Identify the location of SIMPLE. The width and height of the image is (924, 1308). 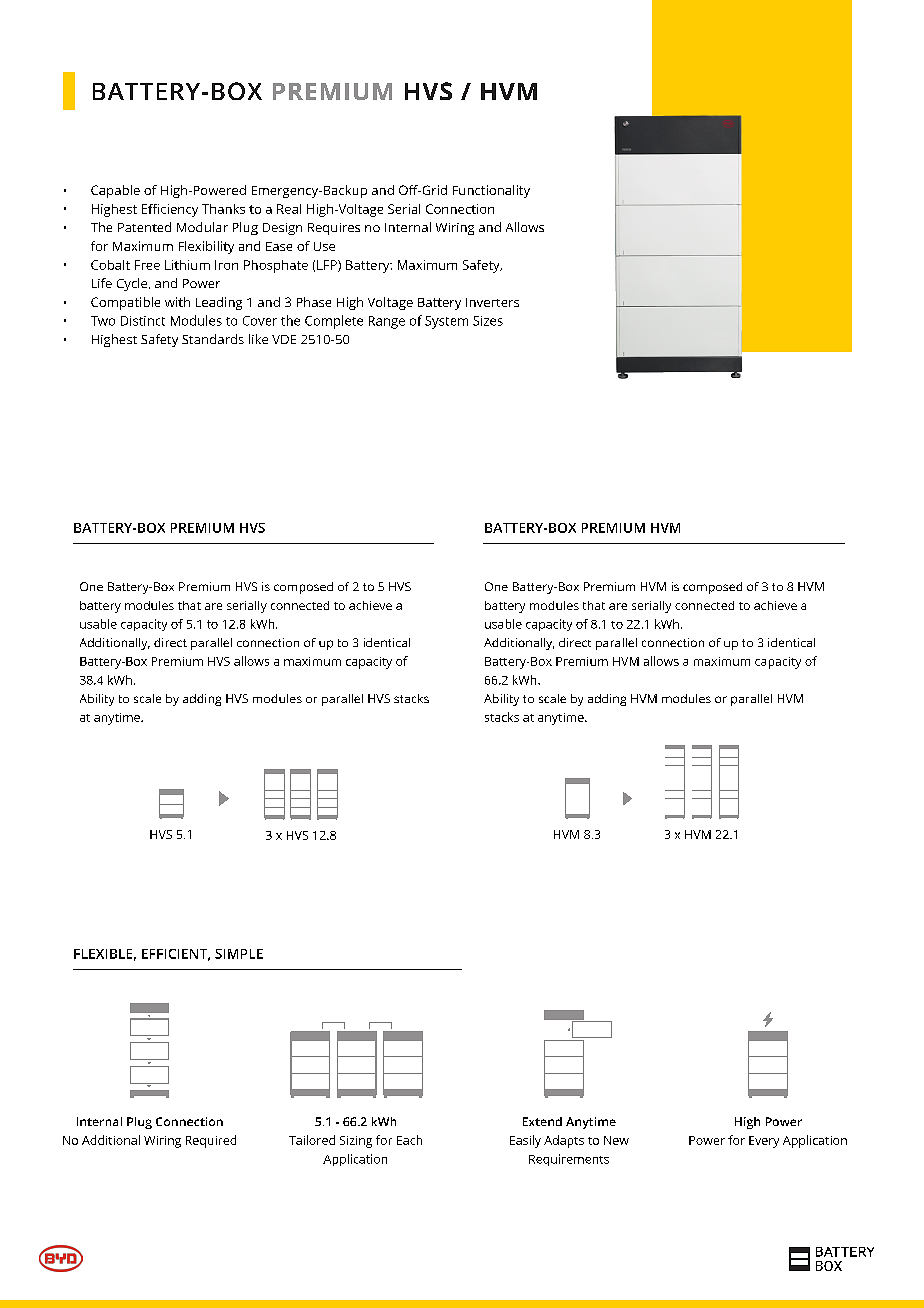
(239, 954).
